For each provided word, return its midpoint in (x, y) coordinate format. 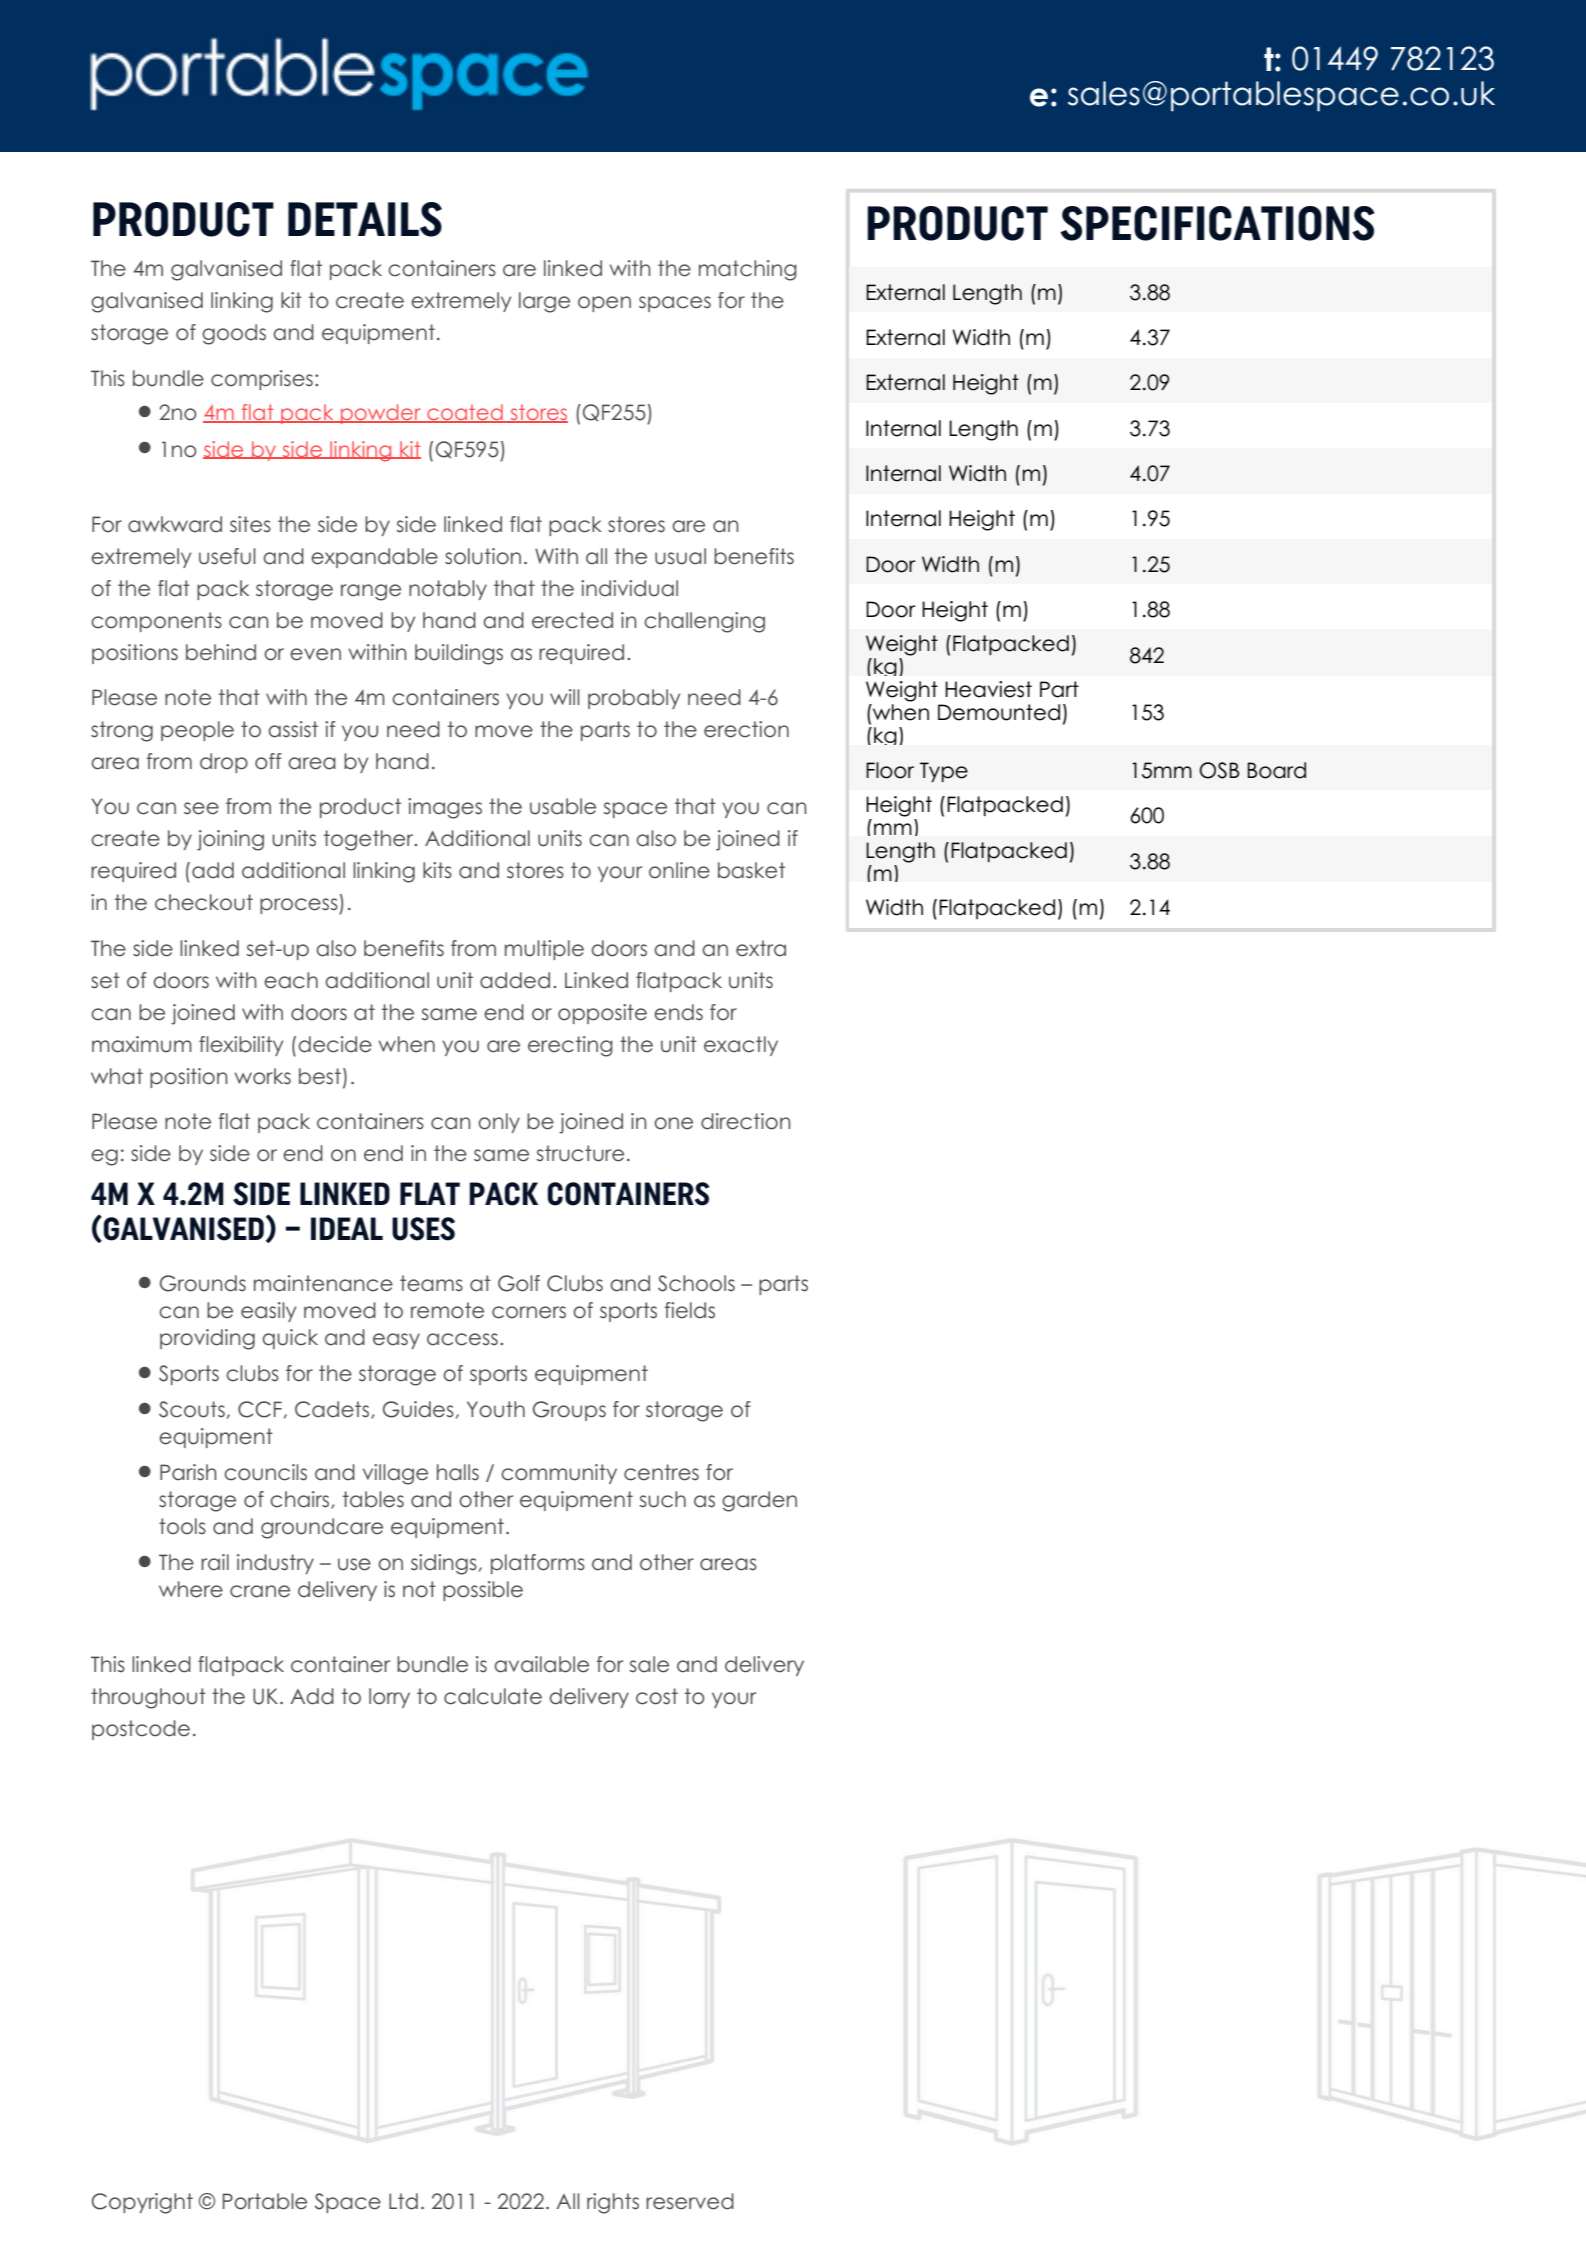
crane (260, 1591)
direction (745, 1121)
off (268, 761)
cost (657, 1696)
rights (613, 2203)
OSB (1219, 770)
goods (234, 334)
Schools (696, 1283)
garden (759, 1501)
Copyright (142, 2203)
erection (746, 729)
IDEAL (347, 1228)
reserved (690, 2201)
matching (748, 270)
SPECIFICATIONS (1217, 223)
